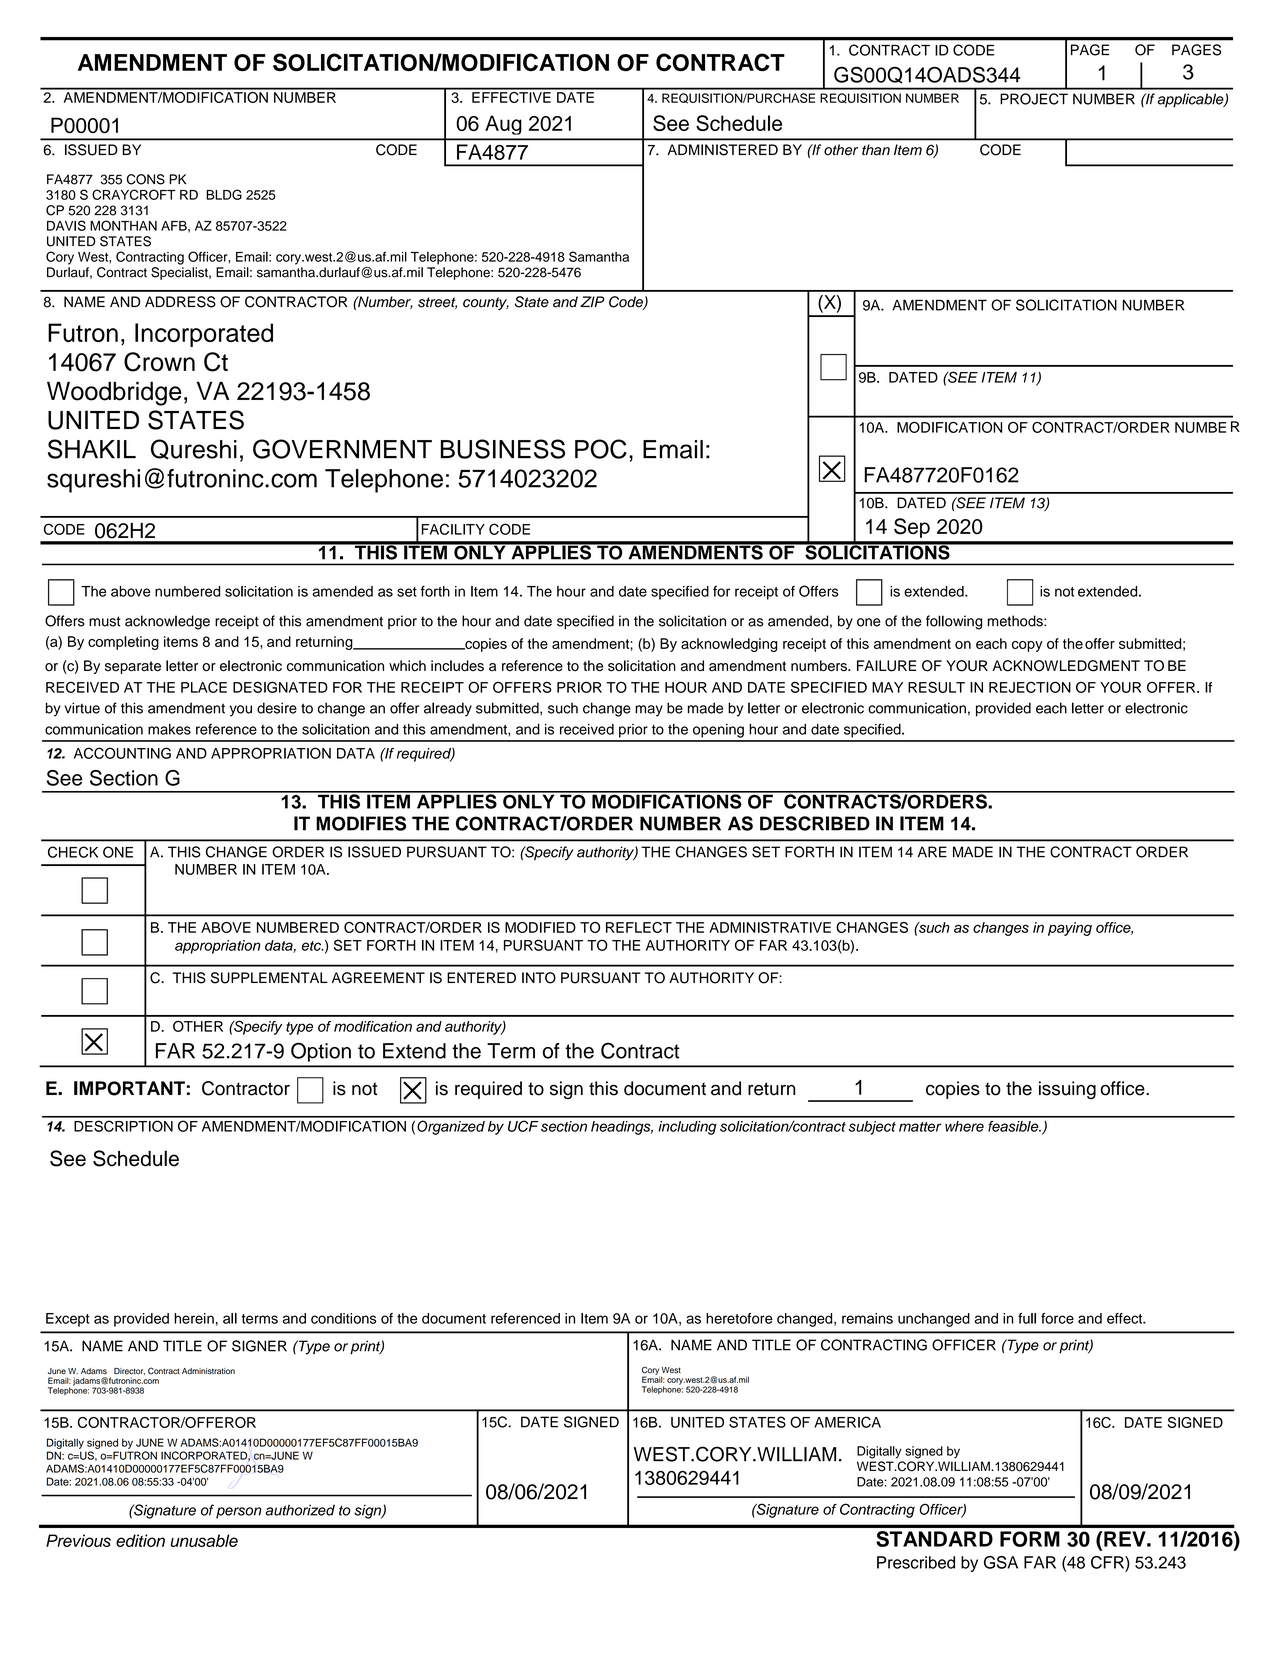  I want to click on including, so click(687, 1128).
